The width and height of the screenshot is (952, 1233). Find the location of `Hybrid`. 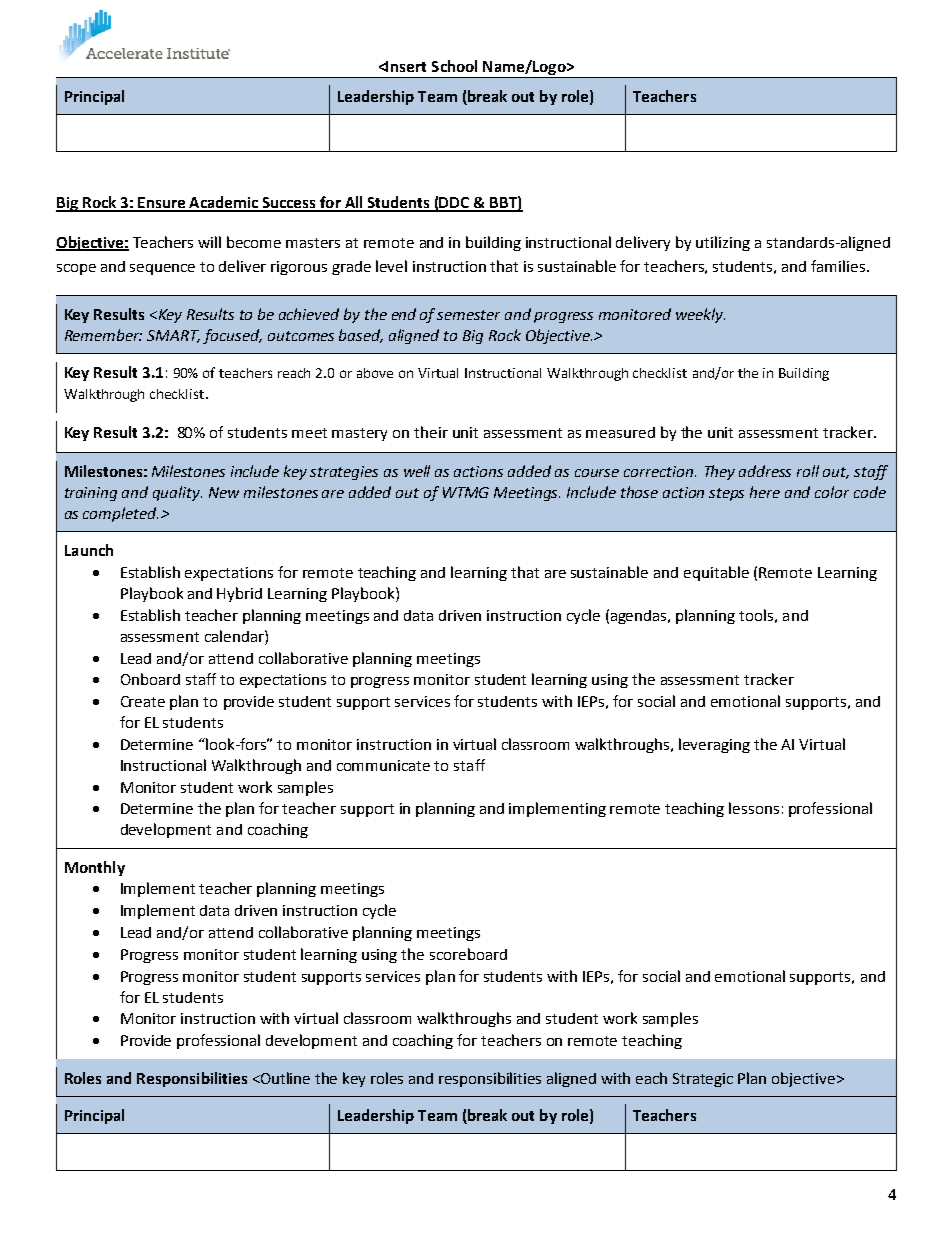

Hybrid is located at coordinates (239, 594).
